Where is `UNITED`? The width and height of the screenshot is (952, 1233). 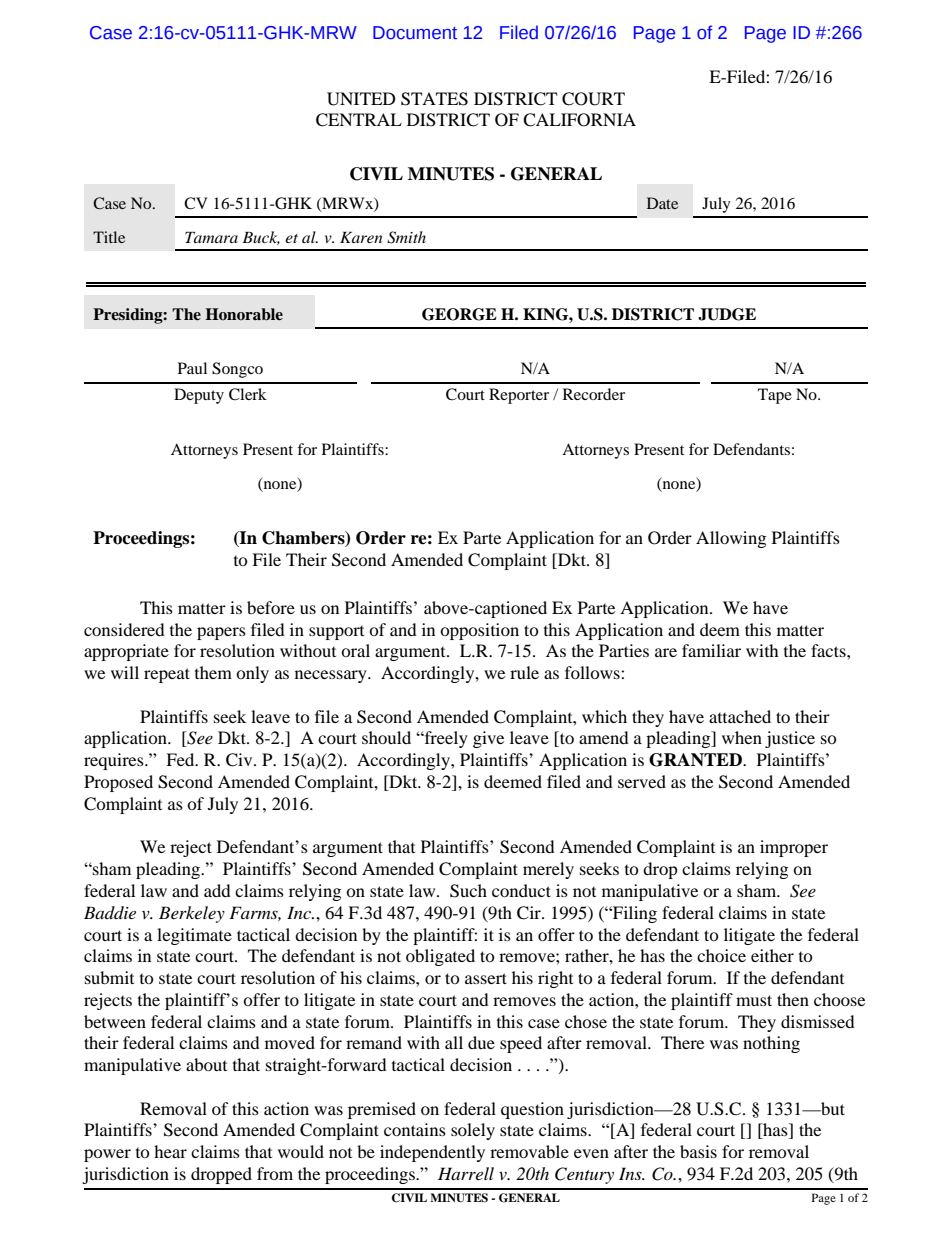 UNITED is located at coordinates (361, 99).
